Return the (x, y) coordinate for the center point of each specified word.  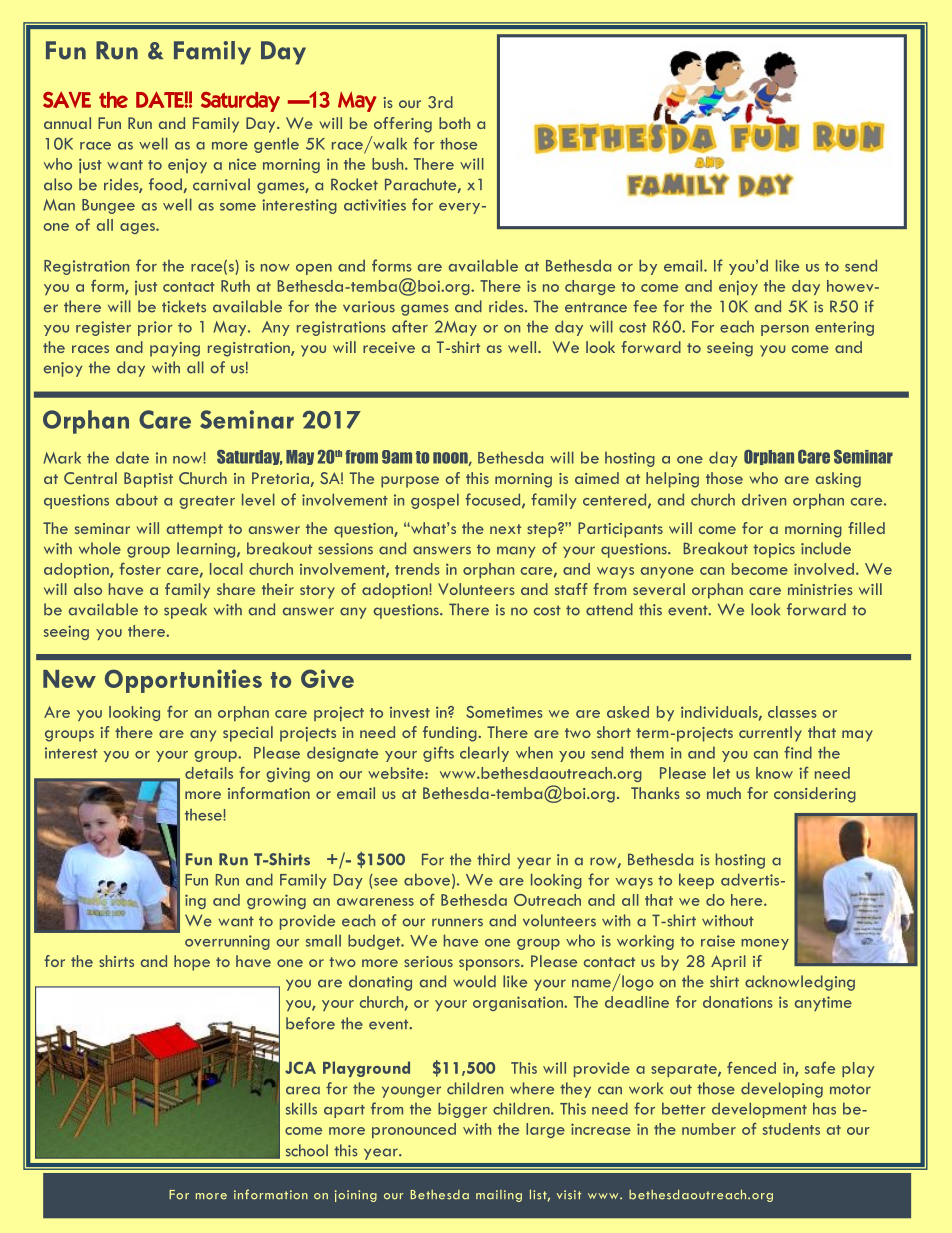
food (166, 185)
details (209, 773)
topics (774, 550)
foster (140, 568)
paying (175, 349)
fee (645, 306)
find (798, 752)
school (307, 1150)
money (765, 944)
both (454, 123)
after (410, 326)
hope (192, 963)
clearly (484, 754)
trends (417, 569)
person (785, 330)
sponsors (490, 965)
